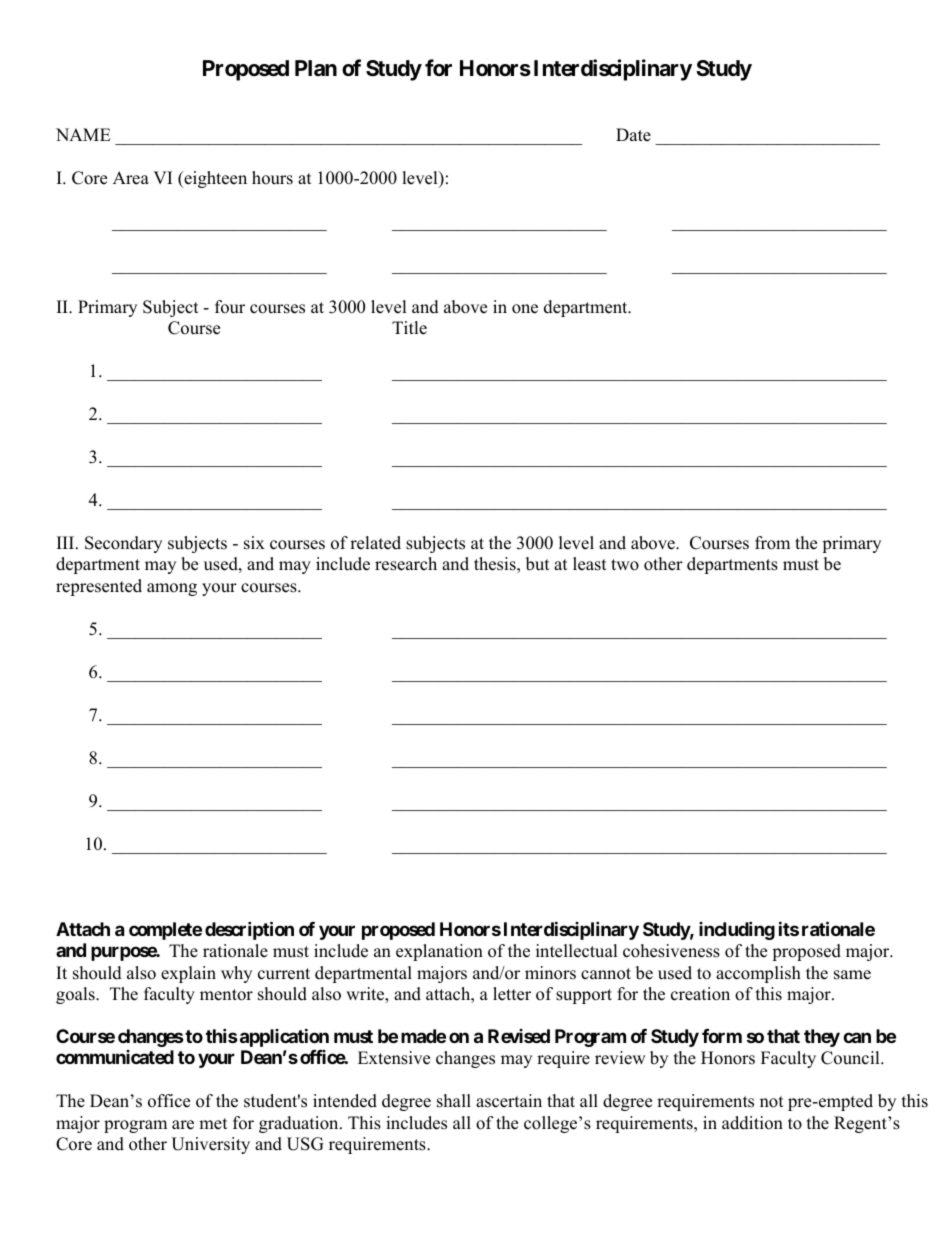 This screenshot has height=1233, width=952. I want to click on met, so click(213, 1124).
